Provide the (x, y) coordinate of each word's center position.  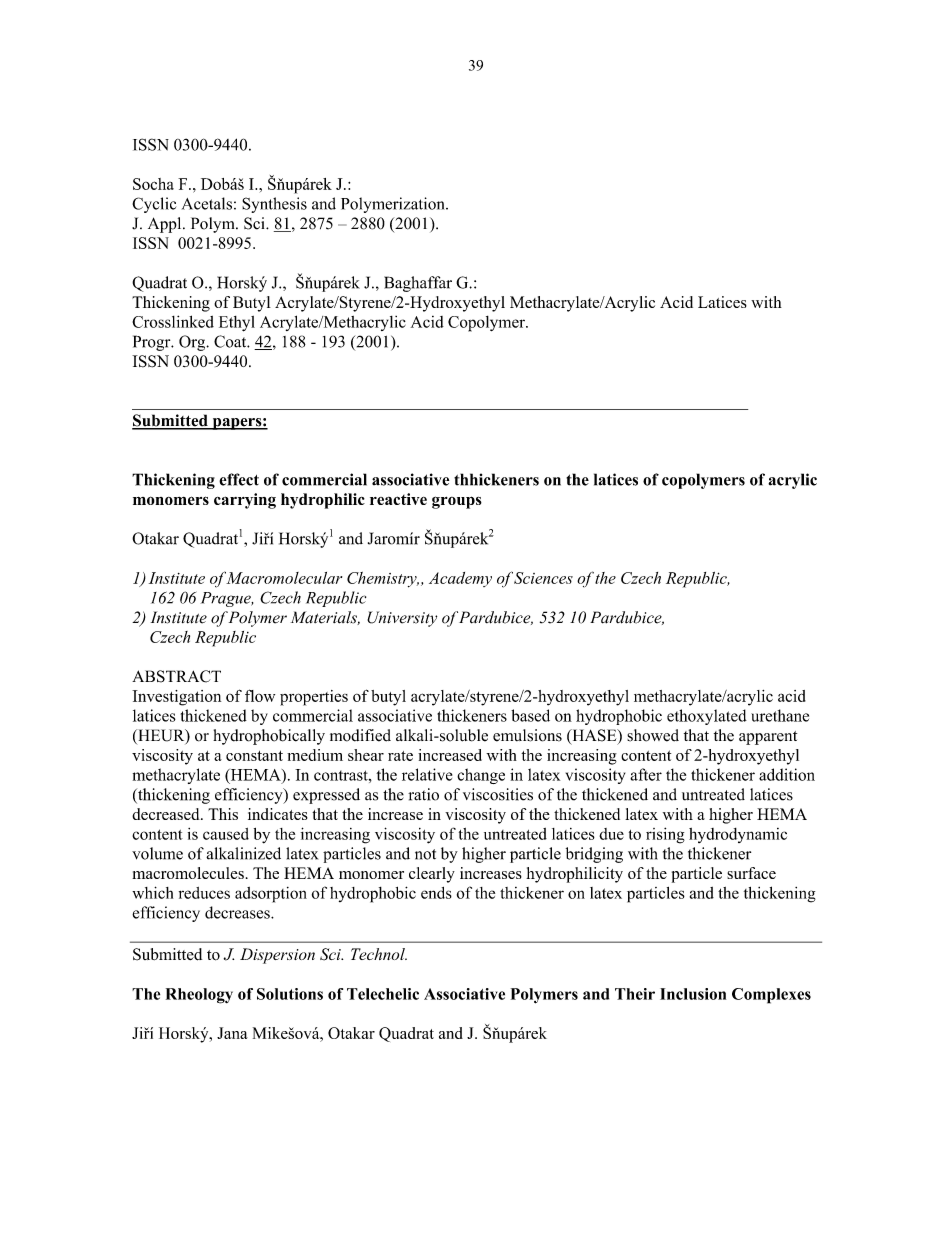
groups (457, 502)
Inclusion (693, 994)
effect (239, 479)
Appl (166, 225)
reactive (398, 499)
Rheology (199, 996)
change (481, 776)
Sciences (543, 578)
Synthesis (274, 205)
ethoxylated (707, 717)
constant (254, 755)
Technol (379, 954)
